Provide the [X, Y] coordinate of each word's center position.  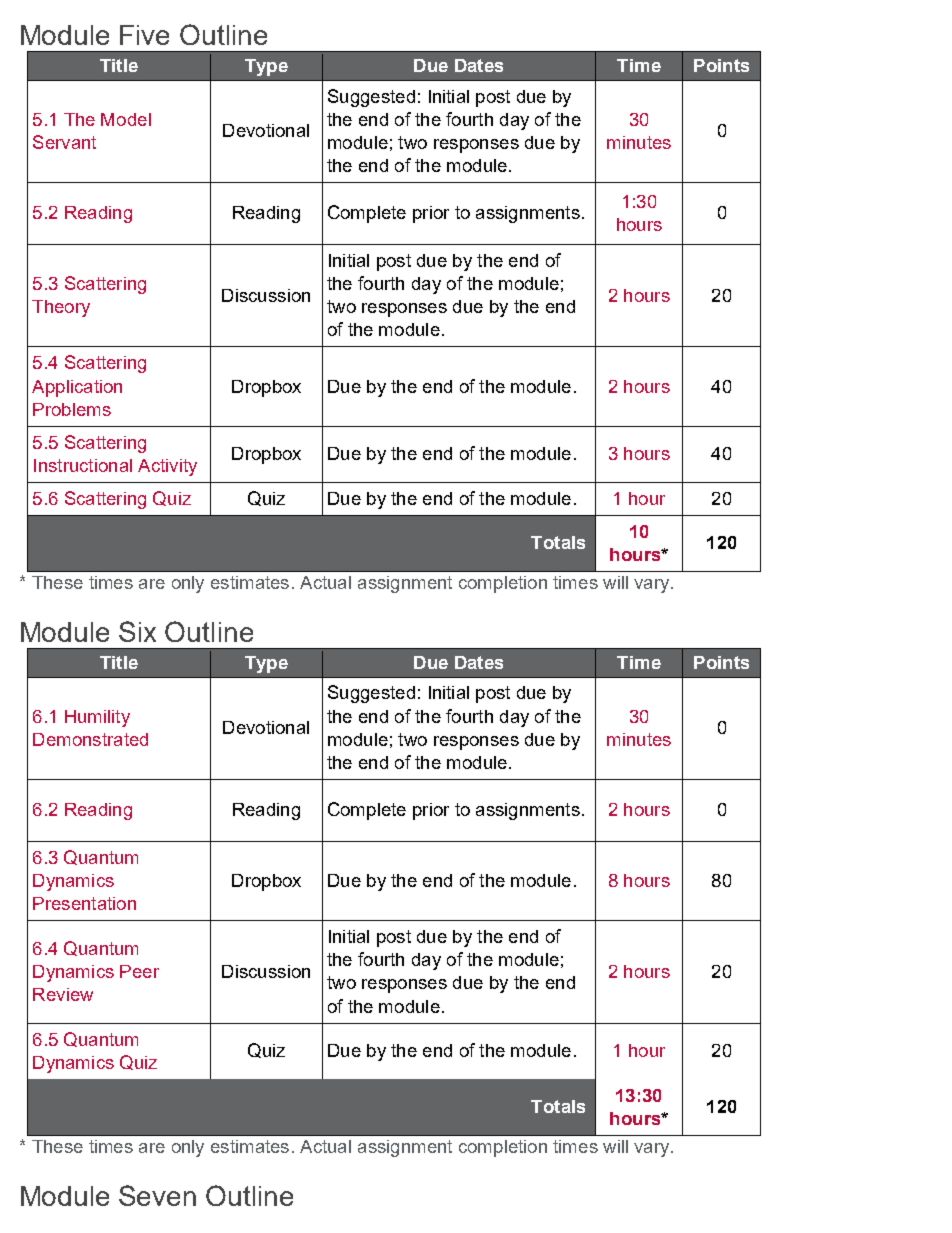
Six [137, 631]
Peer [139, 971]
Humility [97, 718]
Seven [157, 1195]
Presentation [84, 903]
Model [126, 119]
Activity [167, 467]
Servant [64, 142]
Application [77, 388]
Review [63, 994]
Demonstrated [90, 739]
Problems [72, 409]
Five [144, 35]
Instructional [83, 465]
